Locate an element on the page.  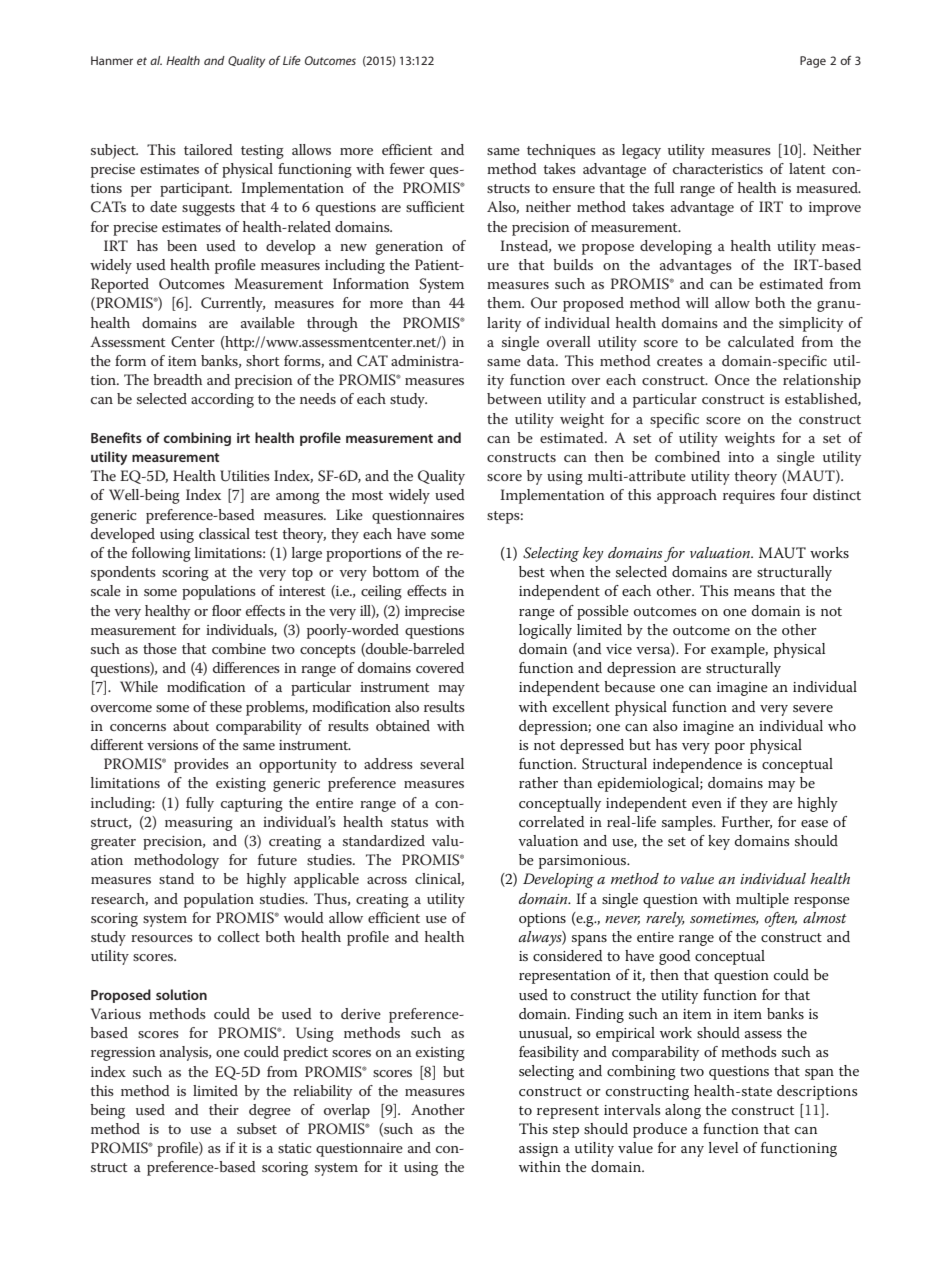
calculated is located at coordinates (761, 341).
